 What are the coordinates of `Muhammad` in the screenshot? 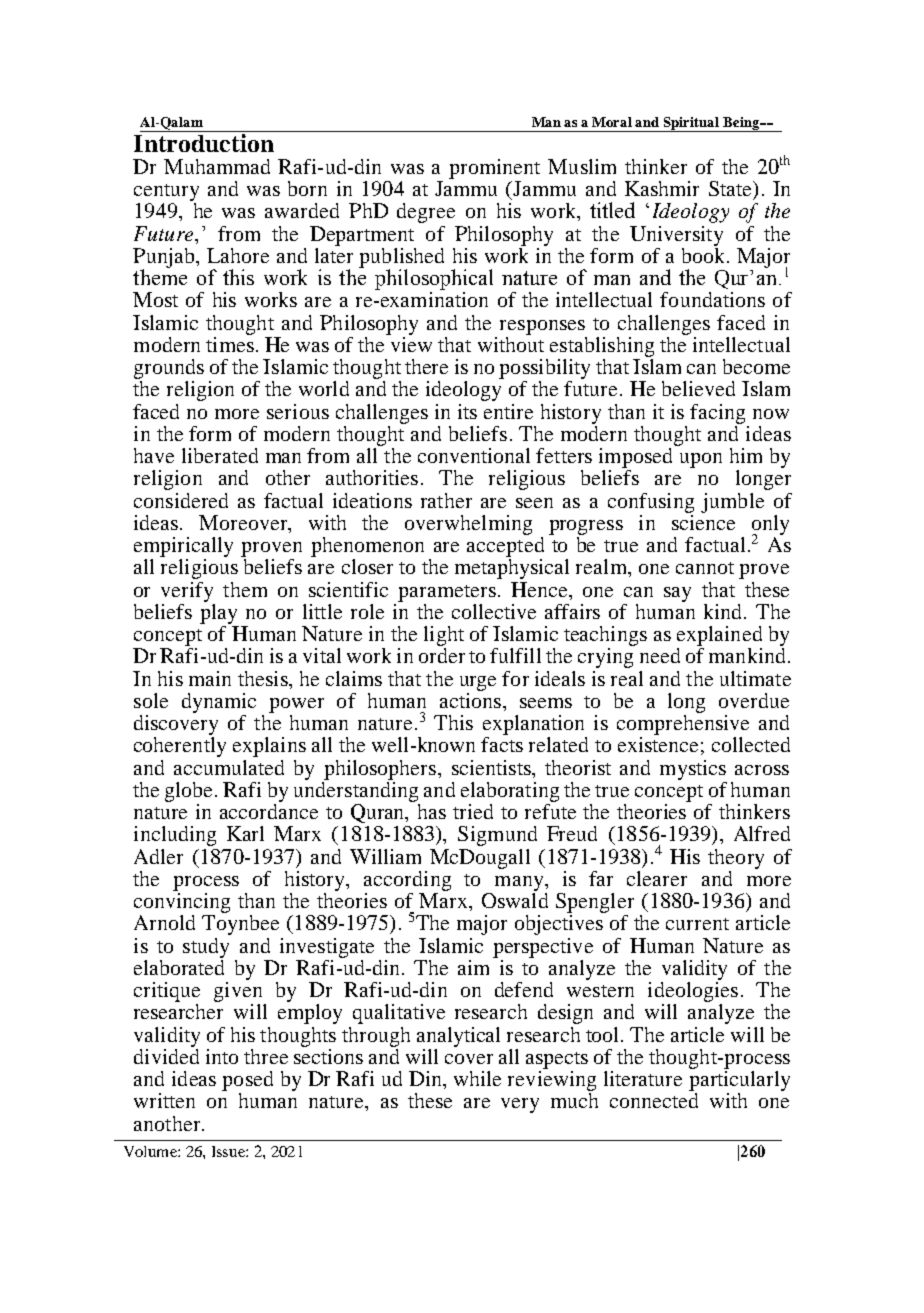 It's located at (217, 166).
